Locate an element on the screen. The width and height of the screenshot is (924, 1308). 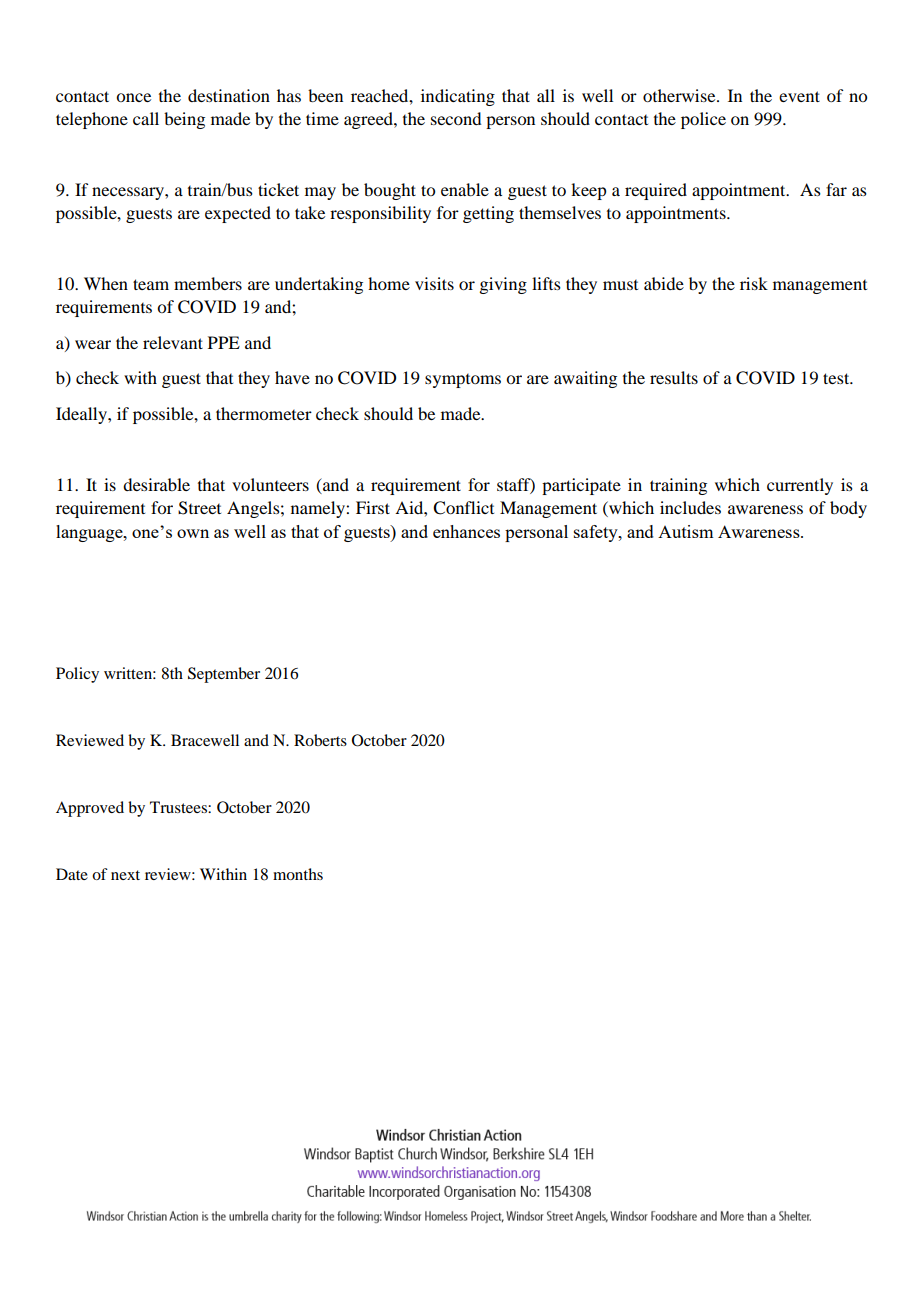
next is located at coordinates (125, 875).
